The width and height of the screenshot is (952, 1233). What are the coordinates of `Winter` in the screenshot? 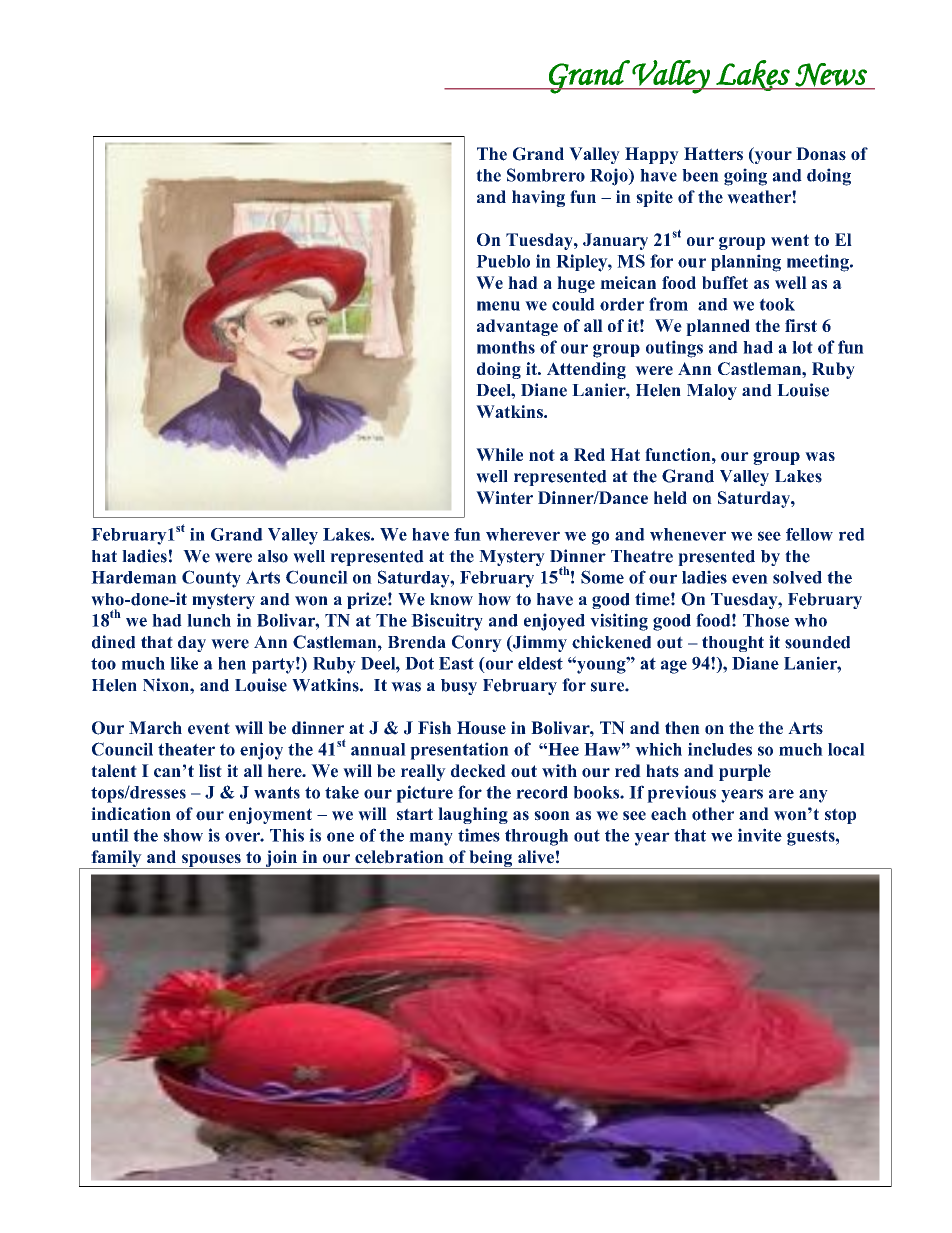 It's located at (504, 497).
